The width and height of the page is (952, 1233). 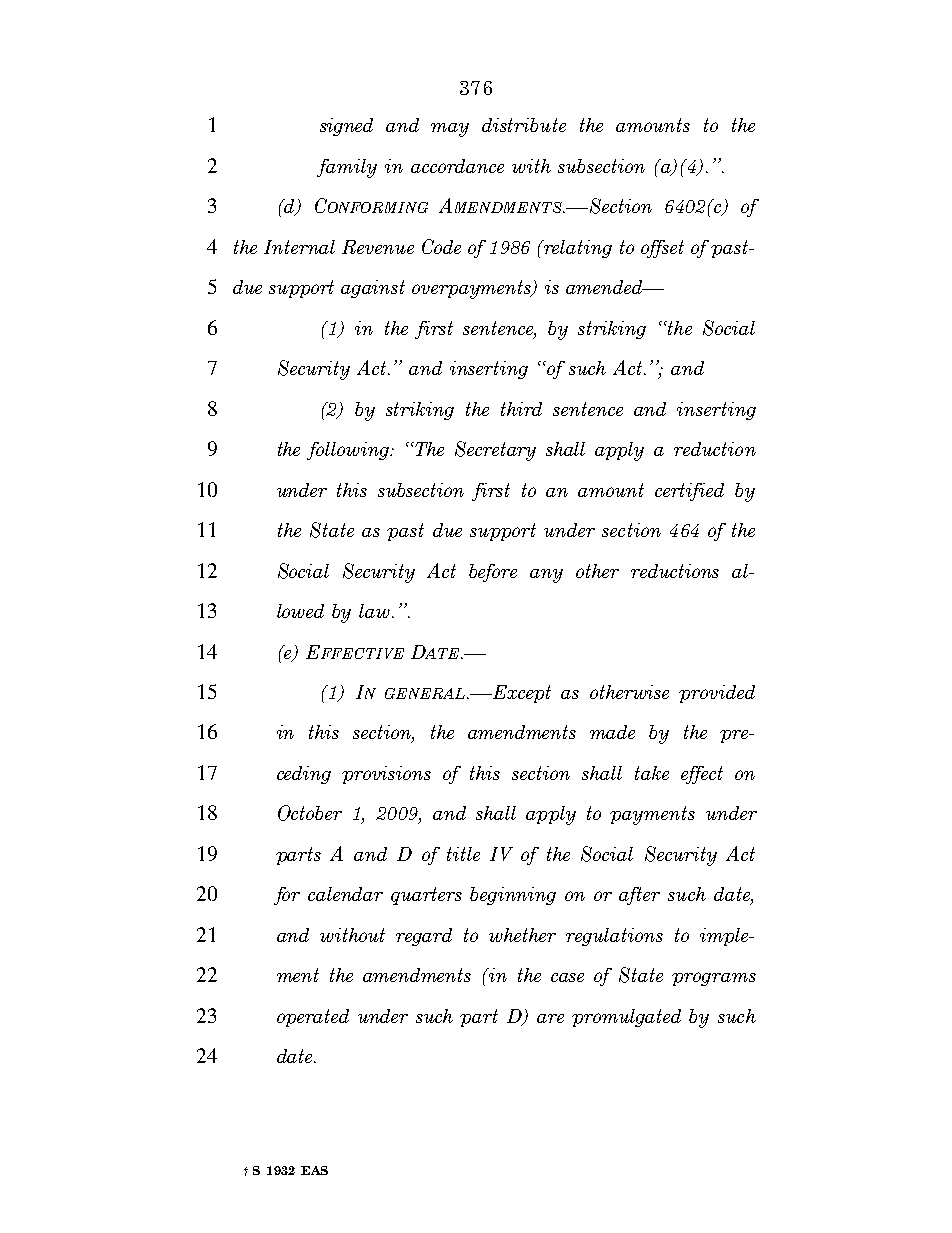 I want to click on law, so click(x=376, y=611).
